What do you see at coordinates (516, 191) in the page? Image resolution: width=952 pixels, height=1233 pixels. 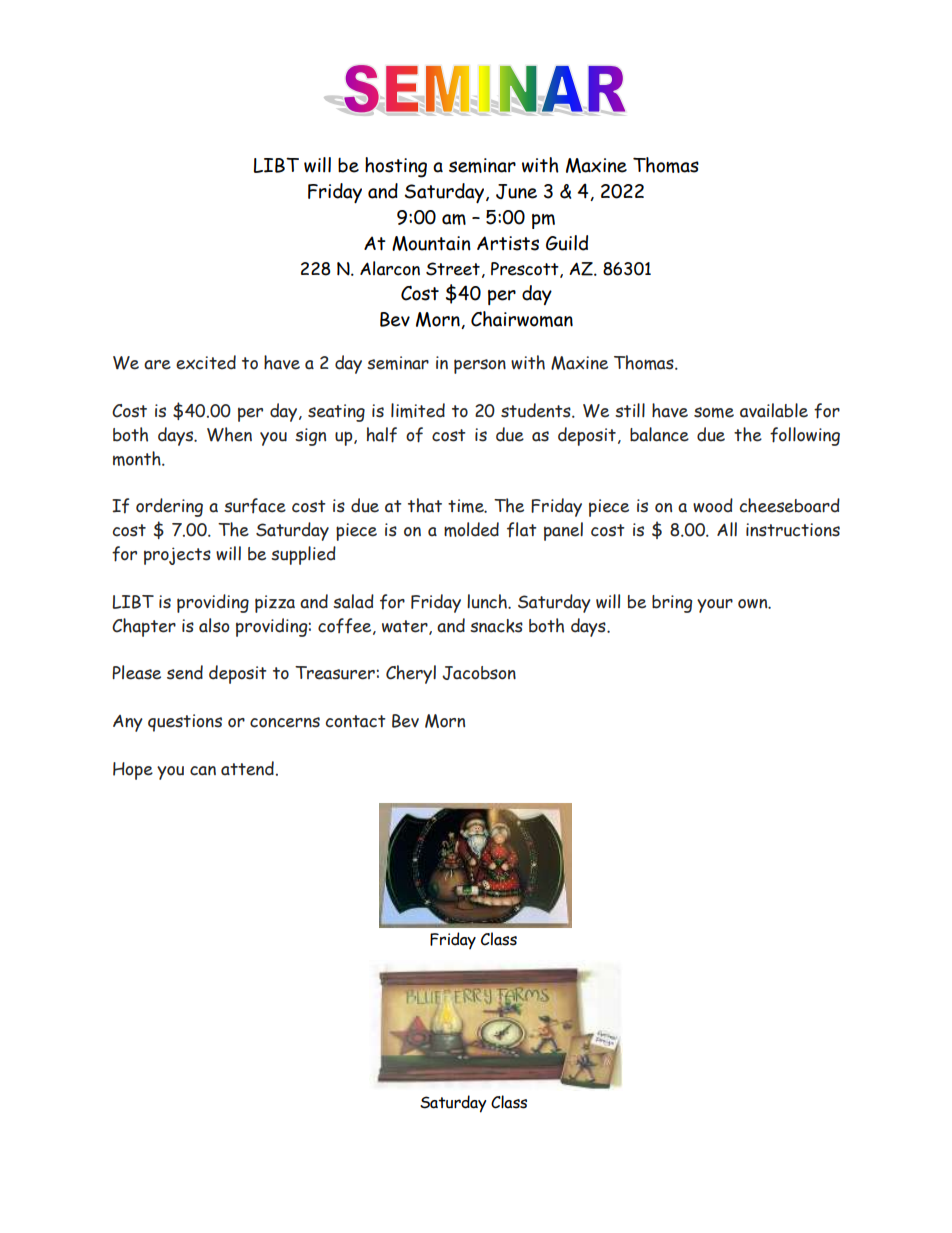 I see `June` at bounding box center [516, 191].
